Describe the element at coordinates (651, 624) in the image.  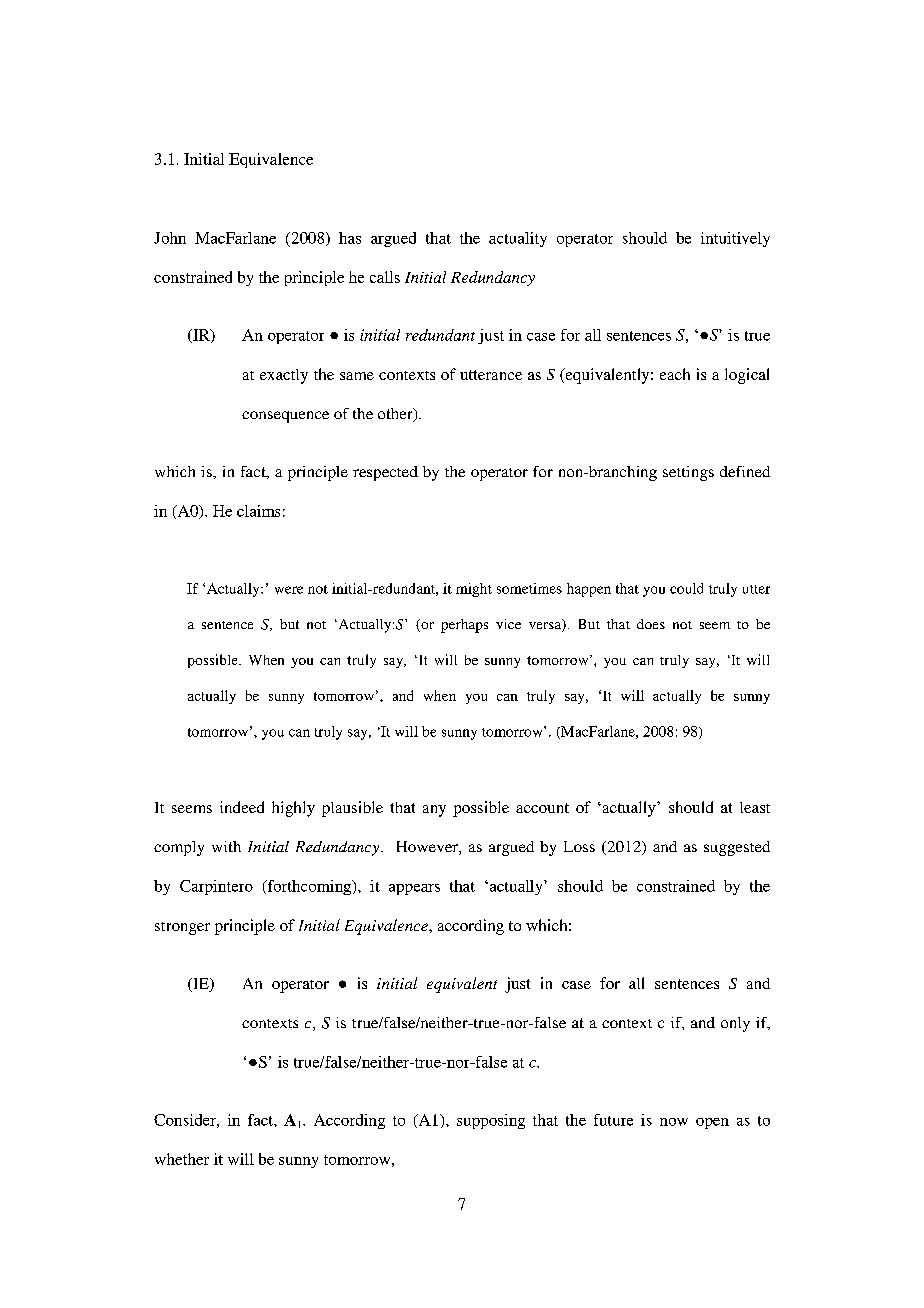
I see `does` at that location.
